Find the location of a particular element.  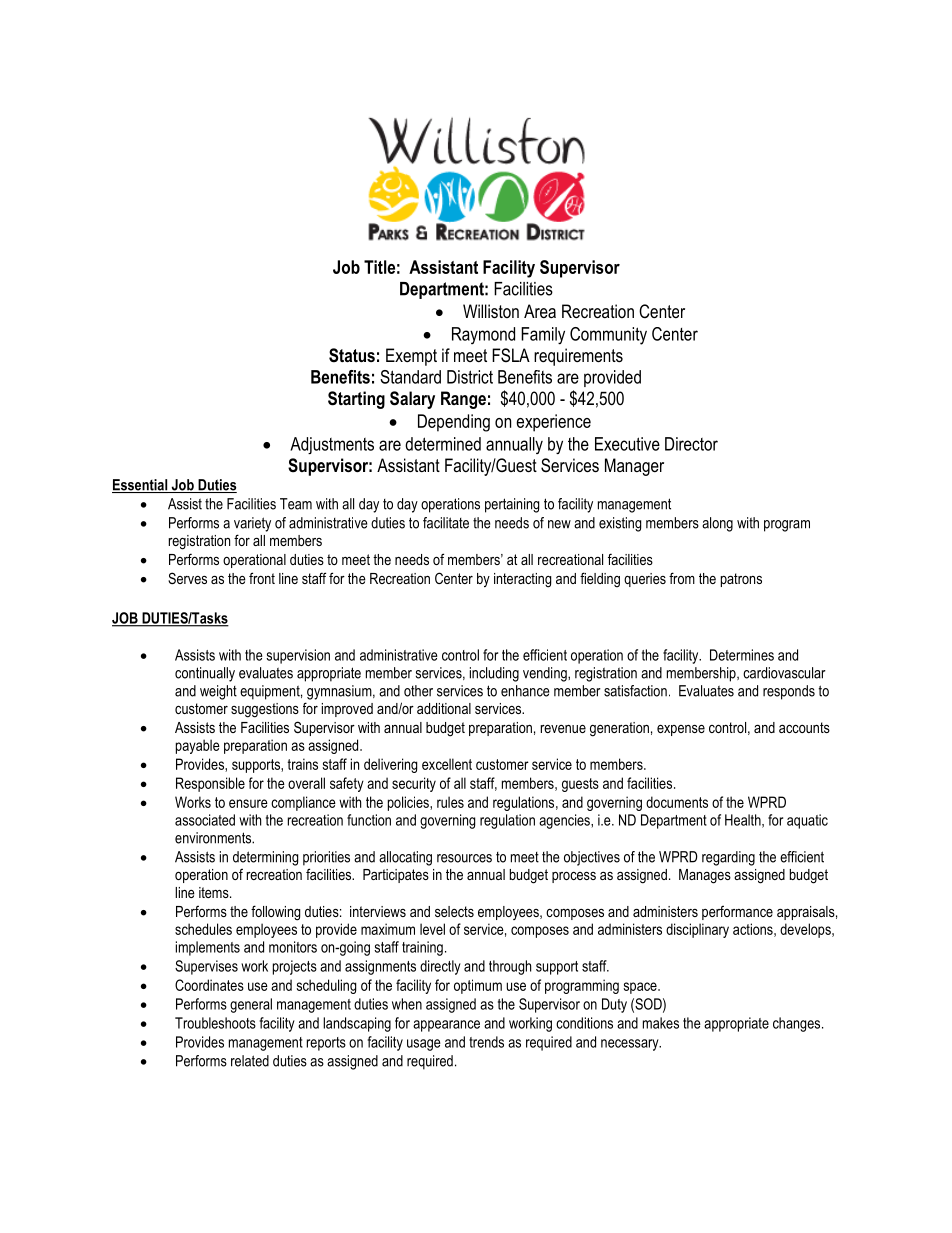

Status is located at coordinates (352, 355).
